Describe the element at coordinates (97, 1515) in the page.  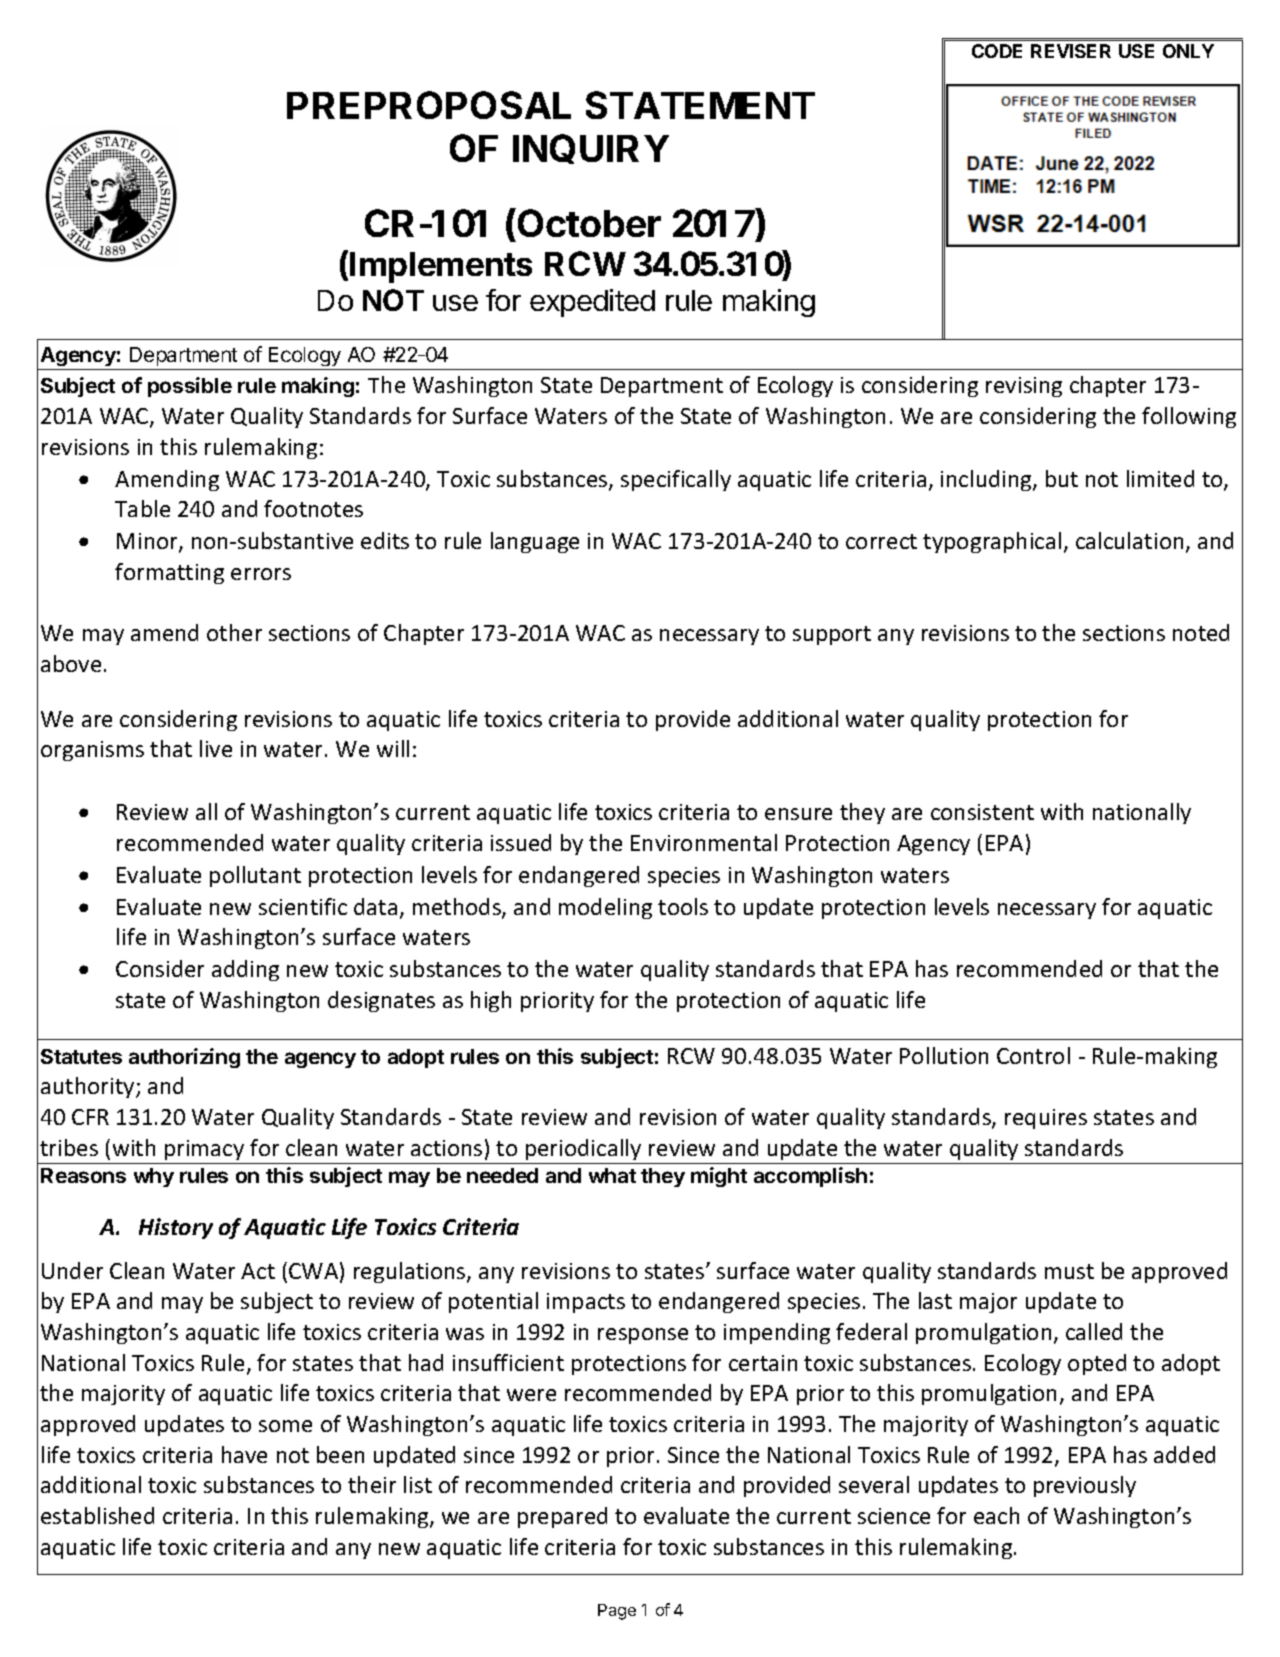
I see `established` at that location.
